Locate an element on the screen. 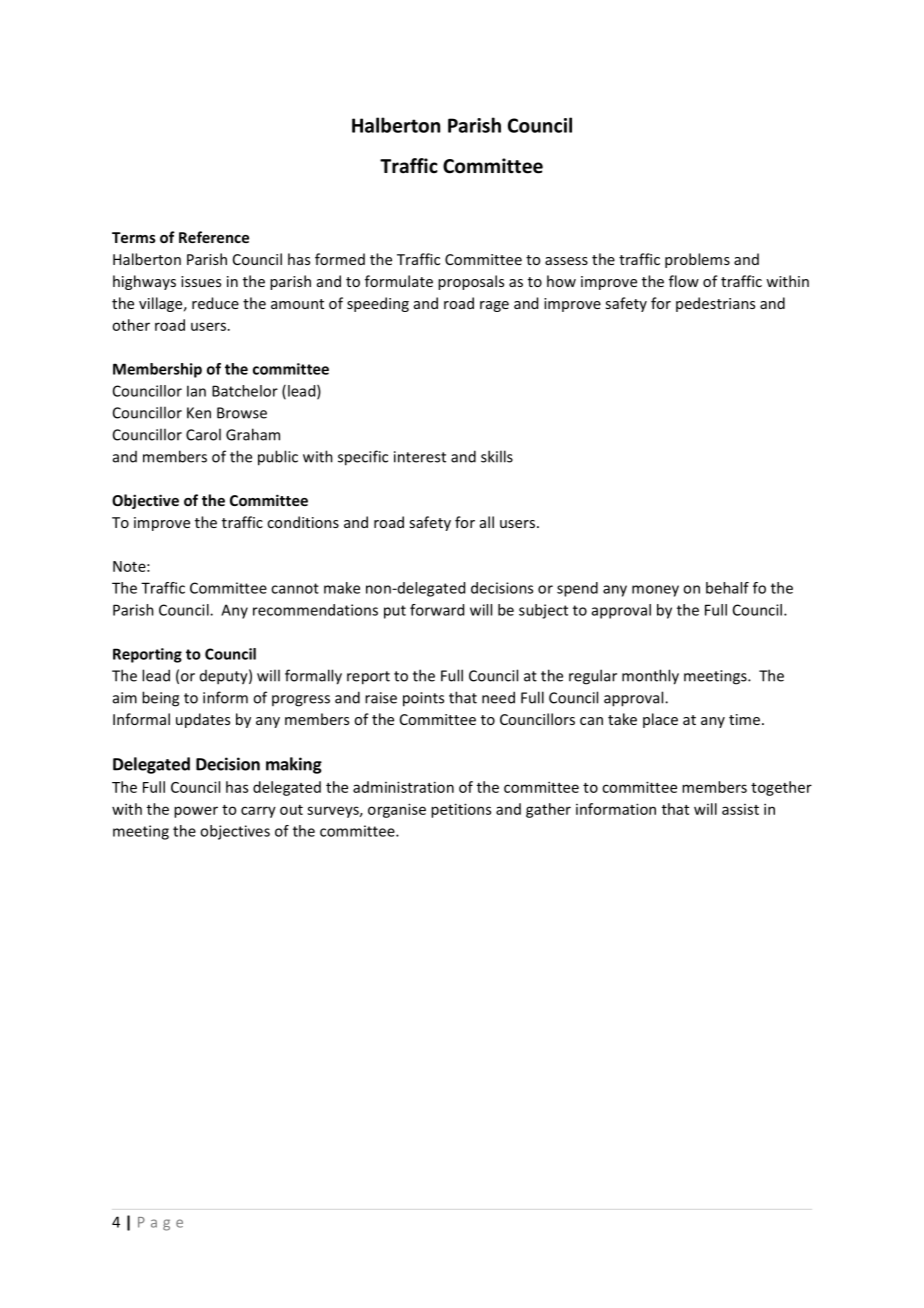 The height and width of the screenshot is (1308, 924). Carol is located at coordinates (203, 434).
